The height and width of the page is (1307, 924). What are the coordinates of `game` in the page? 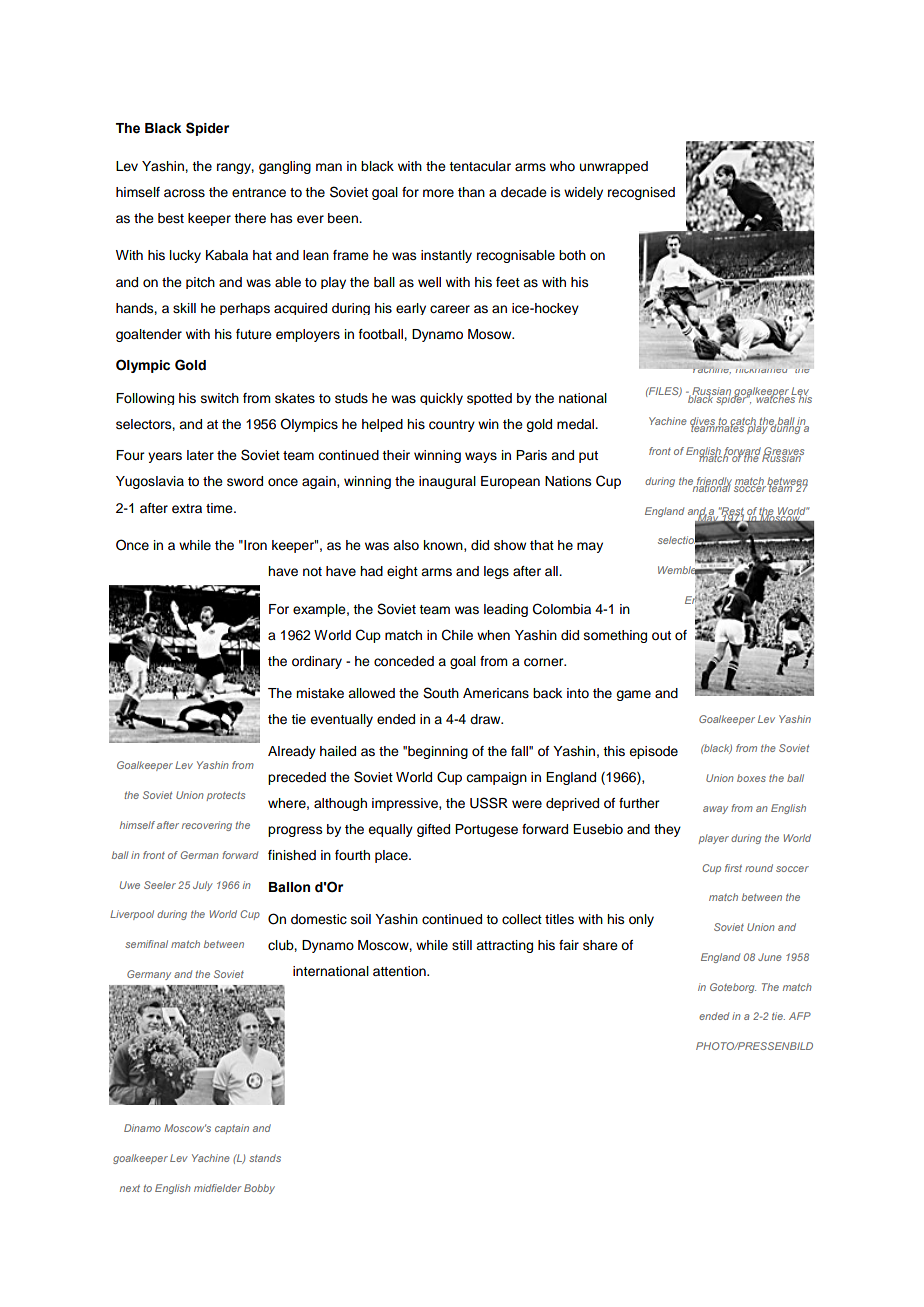 It's located at (633, 695).
